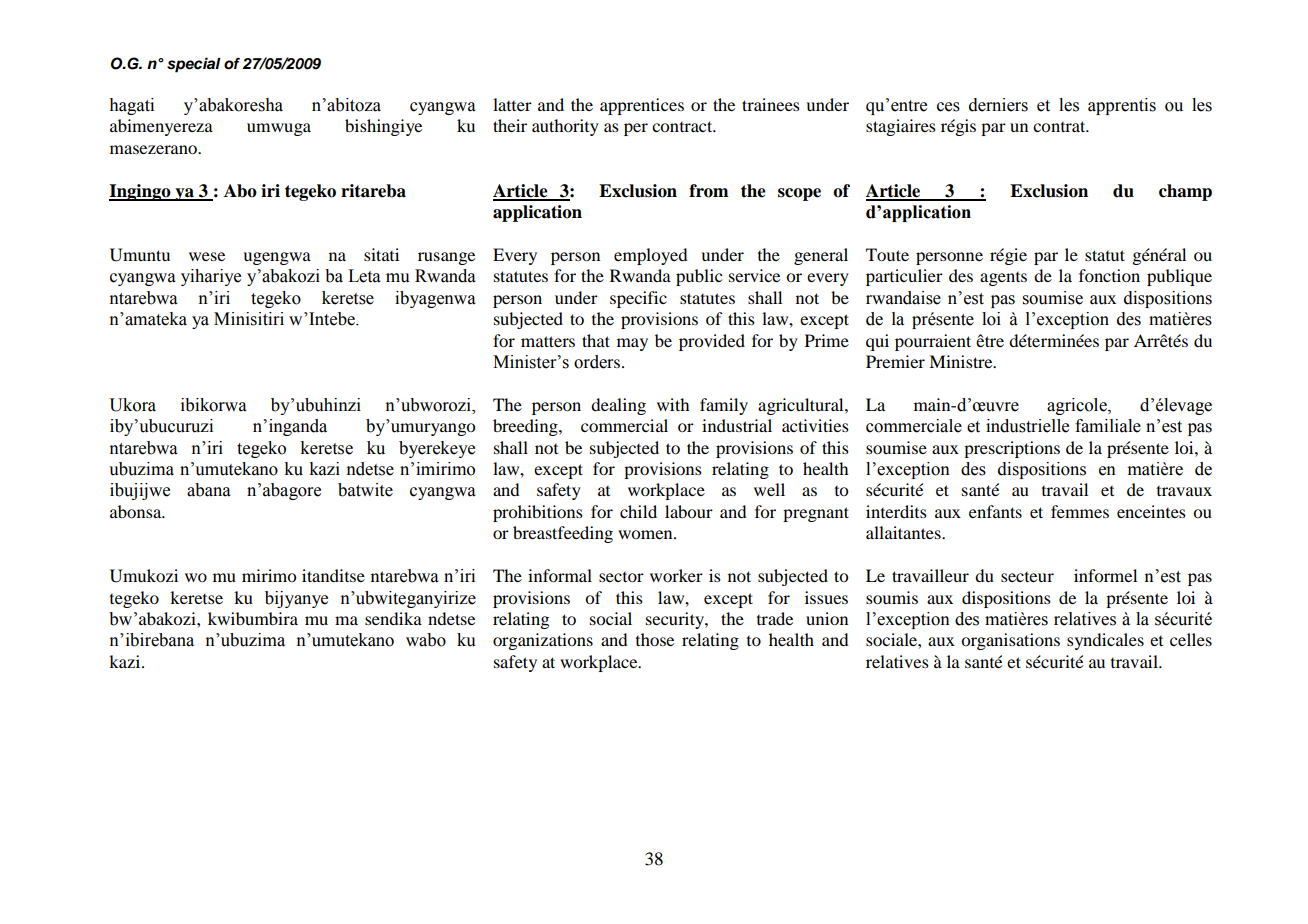  Describe the element at coordinates (543, 641) in the screenshot. I see `organizations` at that location.
